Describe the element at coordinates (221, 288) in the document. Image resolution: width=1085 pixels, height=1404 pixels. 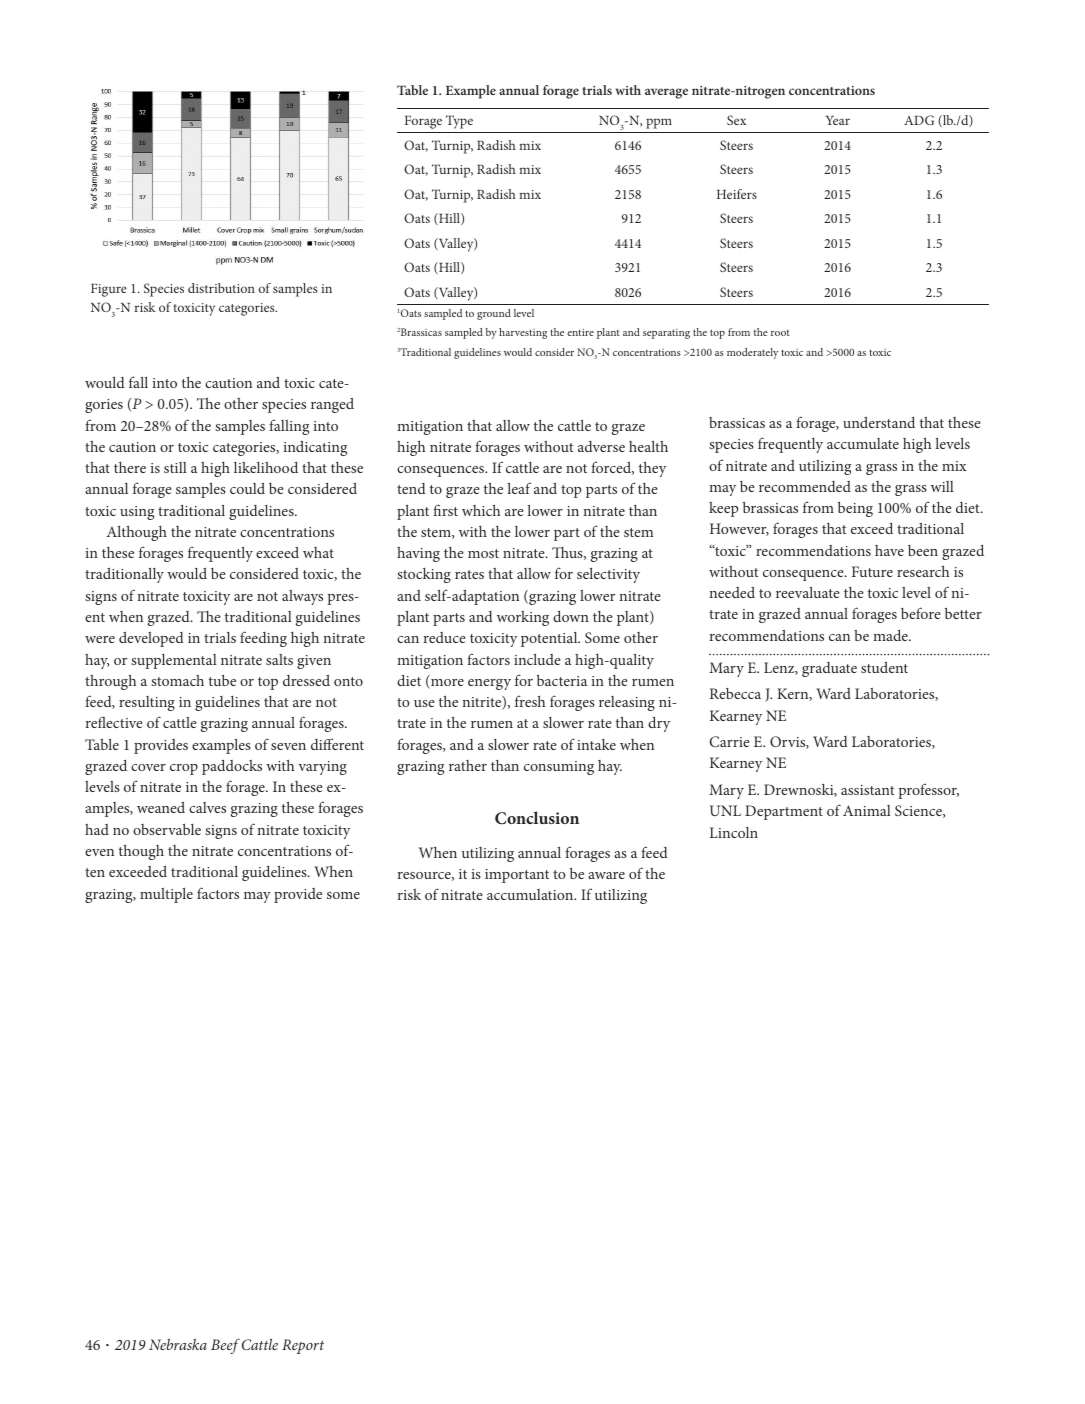
I see `distribution` at that location.
